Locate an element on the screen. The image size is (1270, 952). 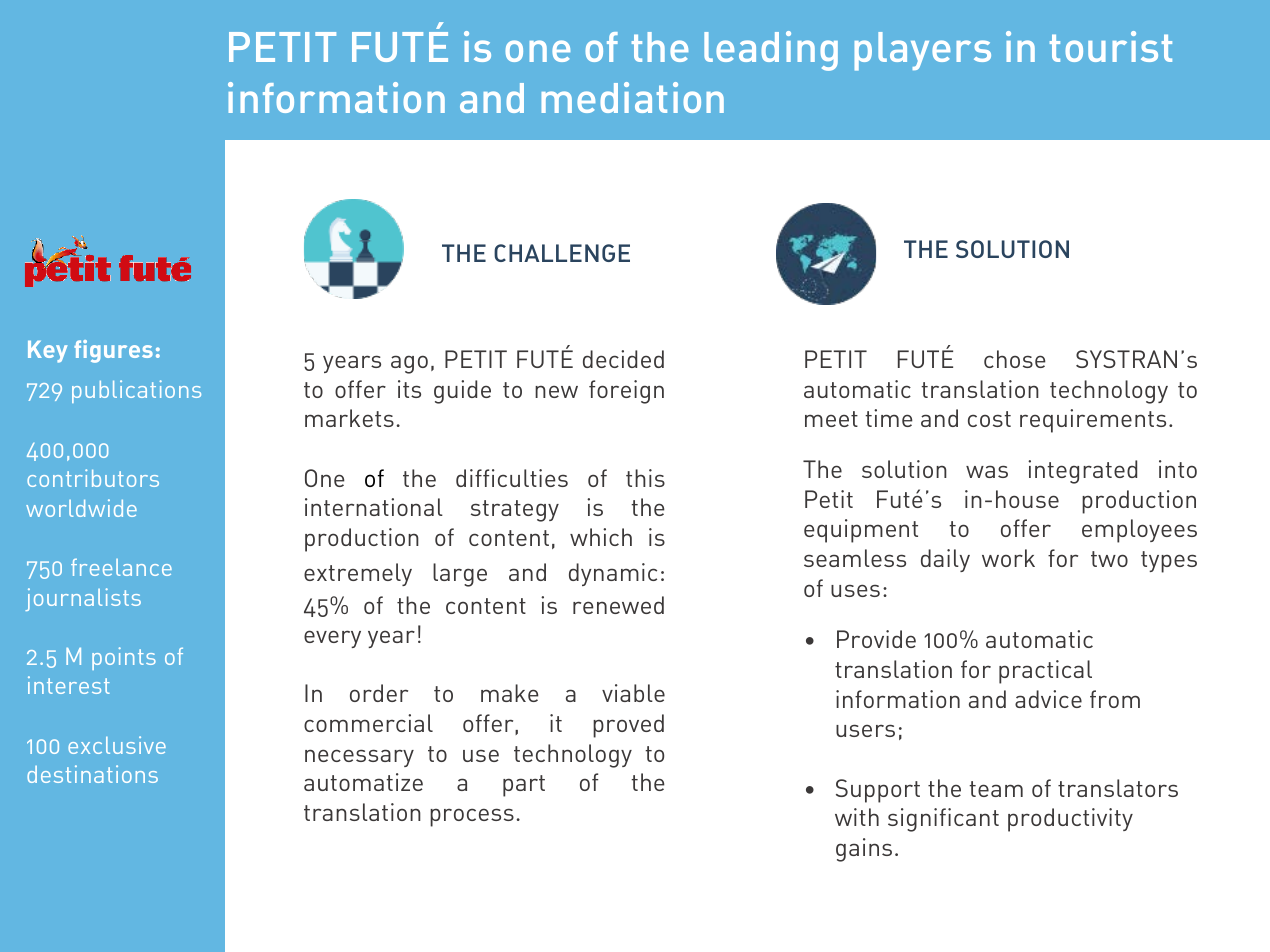
figures is located at coordinates (113, 351).
